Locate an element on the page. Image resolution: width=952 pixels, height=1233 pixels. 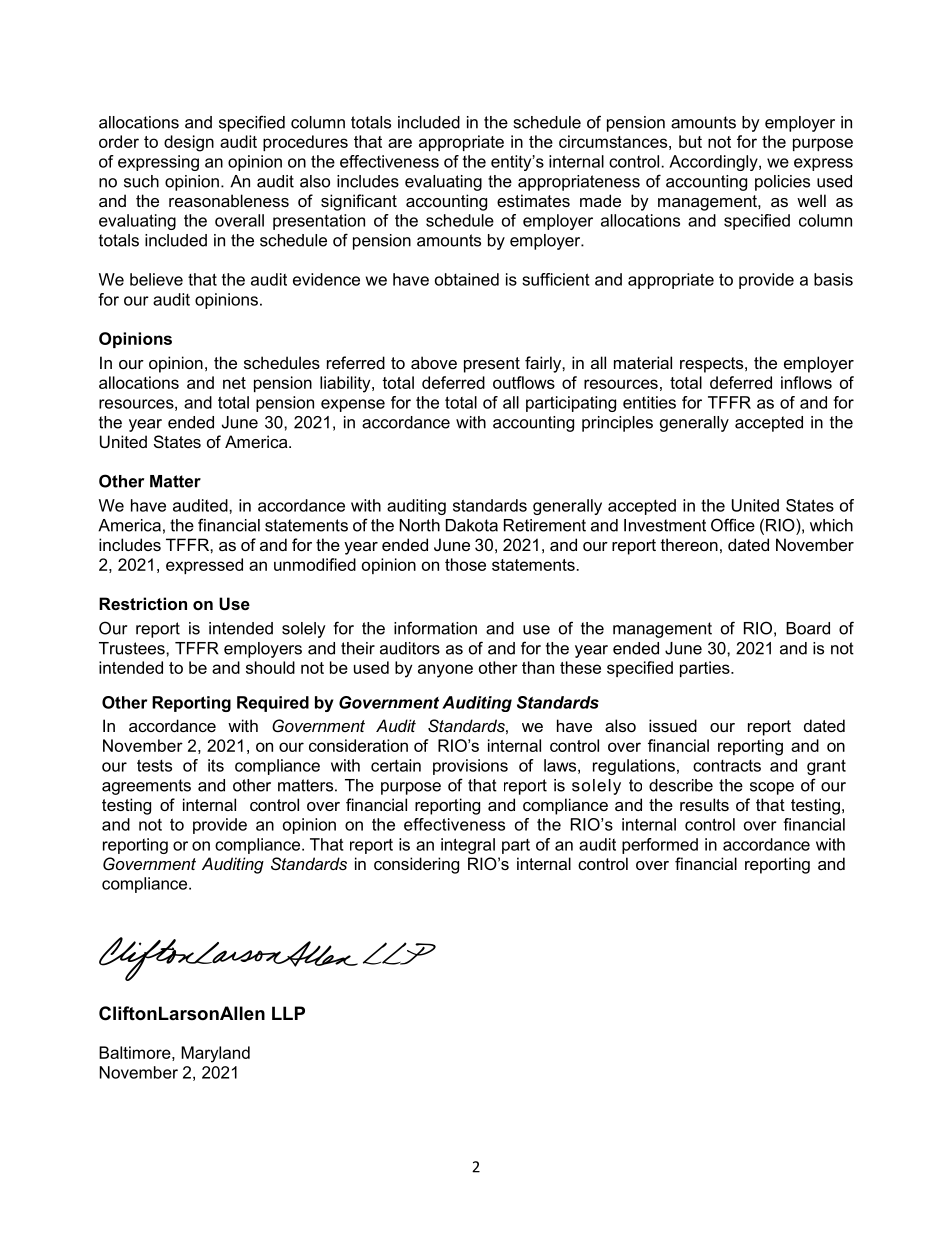
design is located at coordinates (189, 143).
